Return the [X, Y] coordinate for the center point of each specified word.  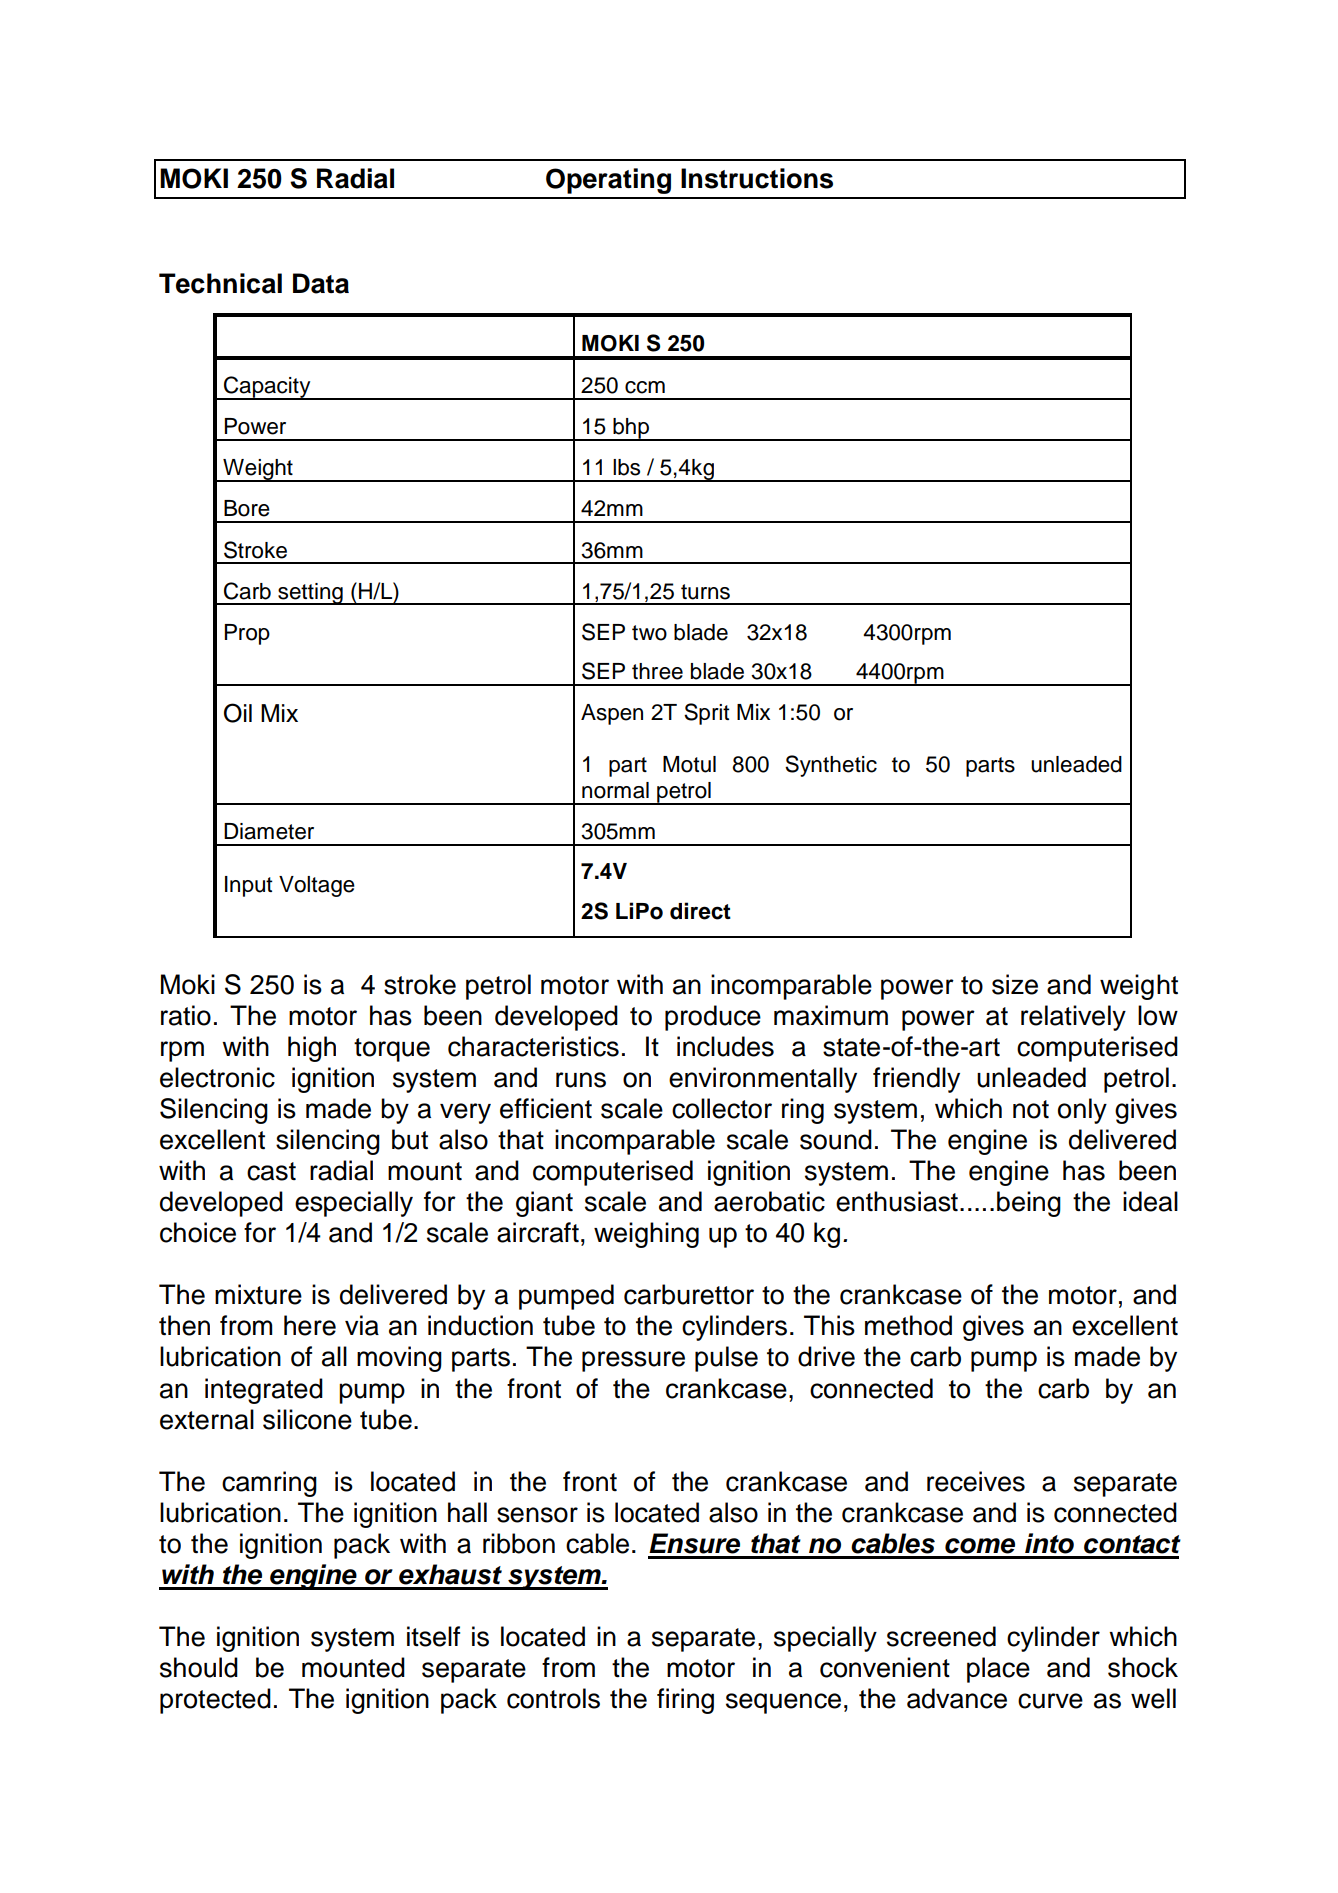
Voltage [317, 886]
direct [700, 911]
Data [321, 283]
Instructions [757, 178]
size [1015, 984]
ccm [645, 387]
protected [215, 1701]
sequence [783, 1703]
